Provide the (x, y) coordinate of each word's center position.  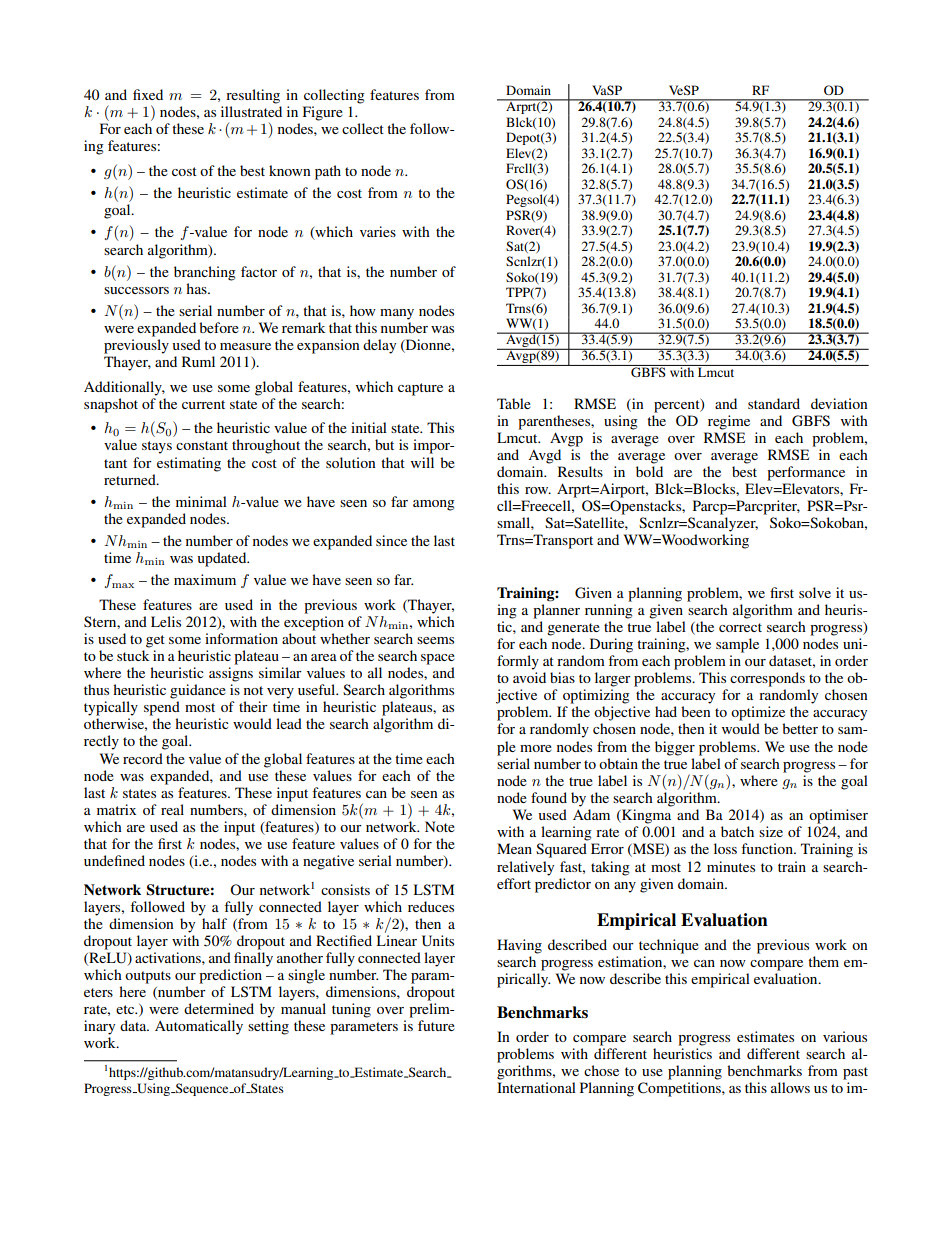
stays (157, 447)
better (800, 728)
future (436, 1025)
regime (729, 422)
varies (378, 231)
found (549, 797)
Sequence (202, 1089)
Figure (323, 113)
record (143, 758)
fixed (148, 94)
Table (514, 403)
